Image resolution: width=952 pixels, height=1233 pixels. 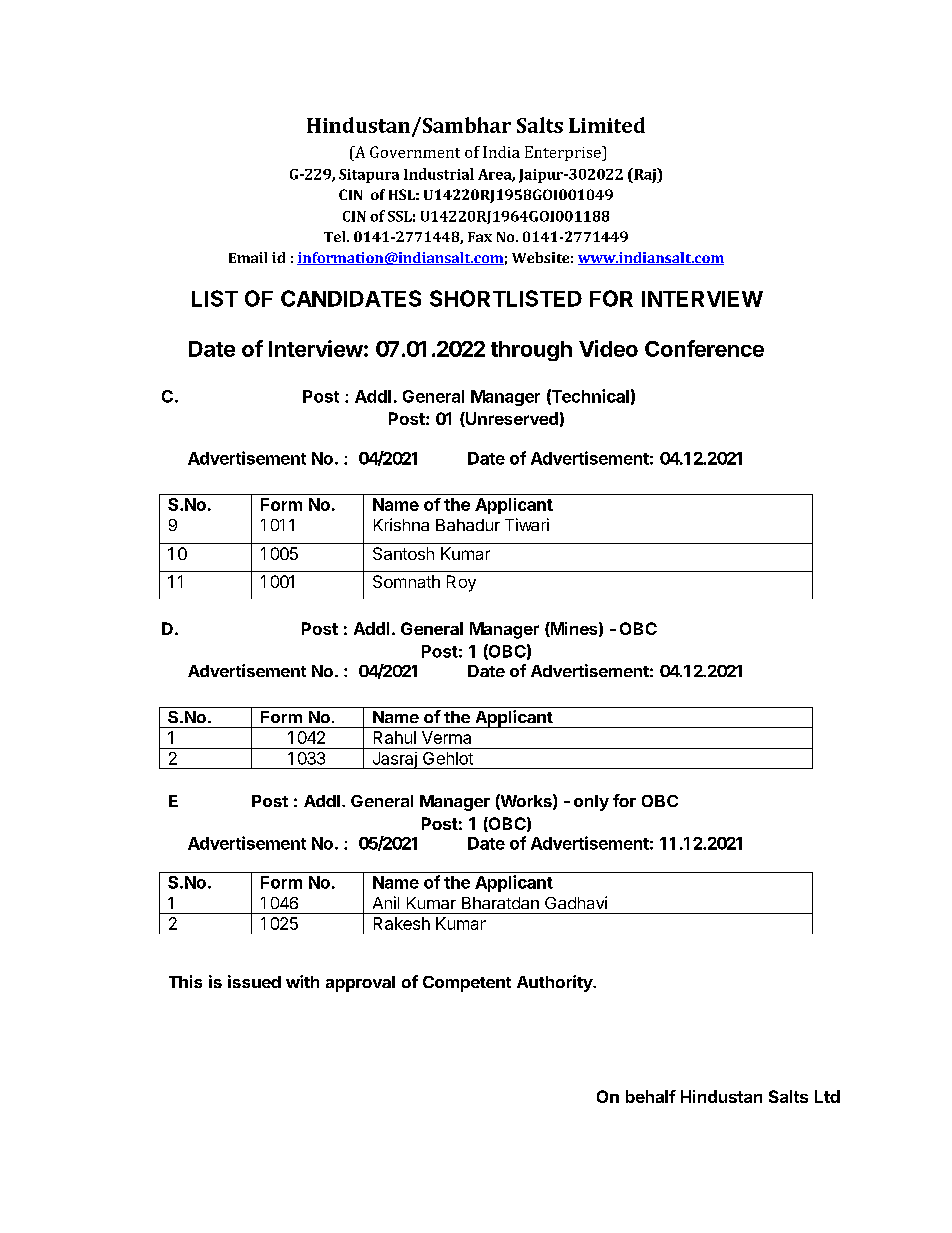 What do you see at coordinates (564, 153) in the screenshot?
I see `Enterprise` at bounding box center [564, 153].
